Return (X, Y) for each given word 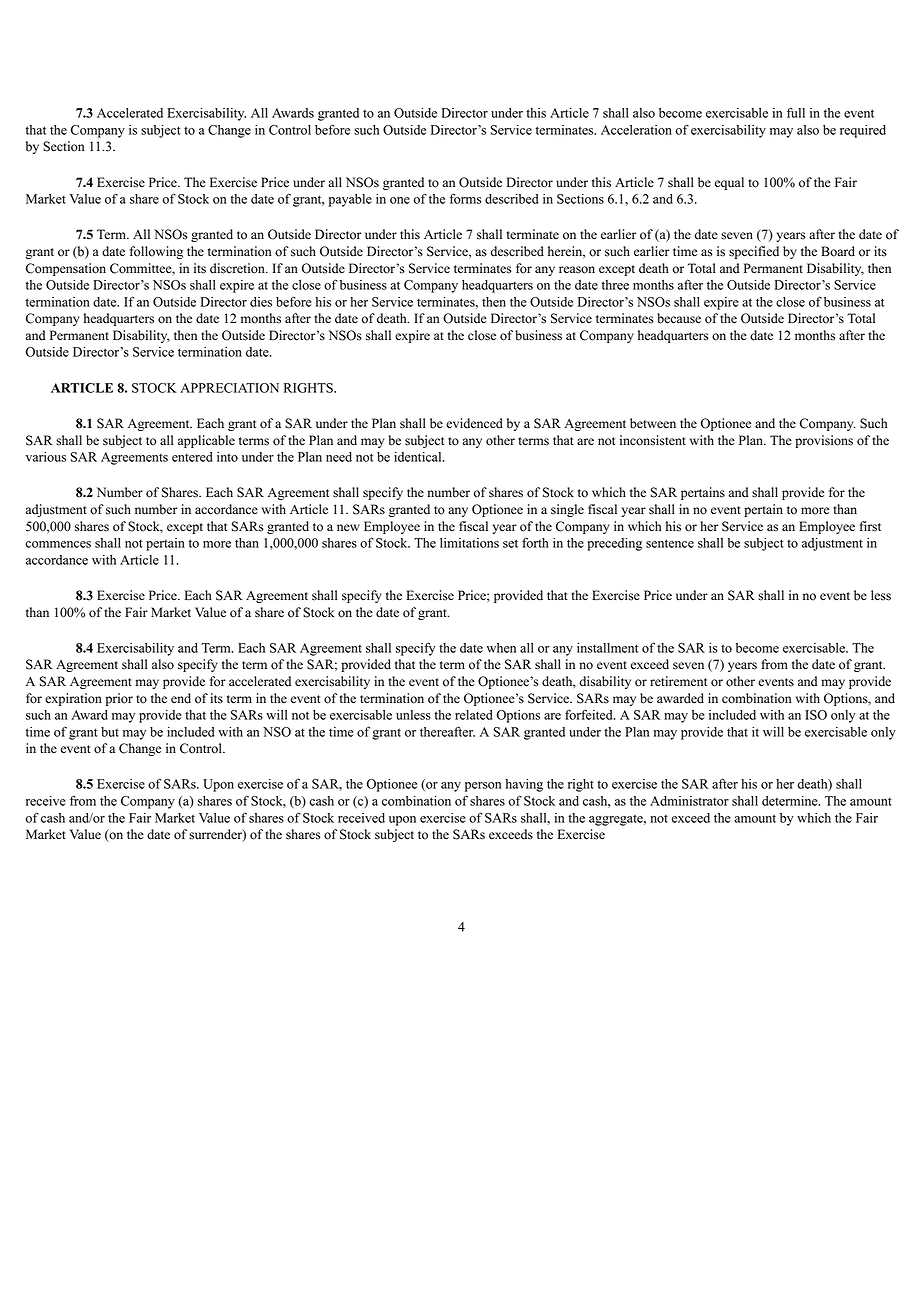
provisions (824, 441)
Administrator (689, 801)
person (483, 787)
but (110, 732)
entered (192, 457)
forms (465, 198)
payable (350, 200)
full (796, 112)
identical (419, 457)
